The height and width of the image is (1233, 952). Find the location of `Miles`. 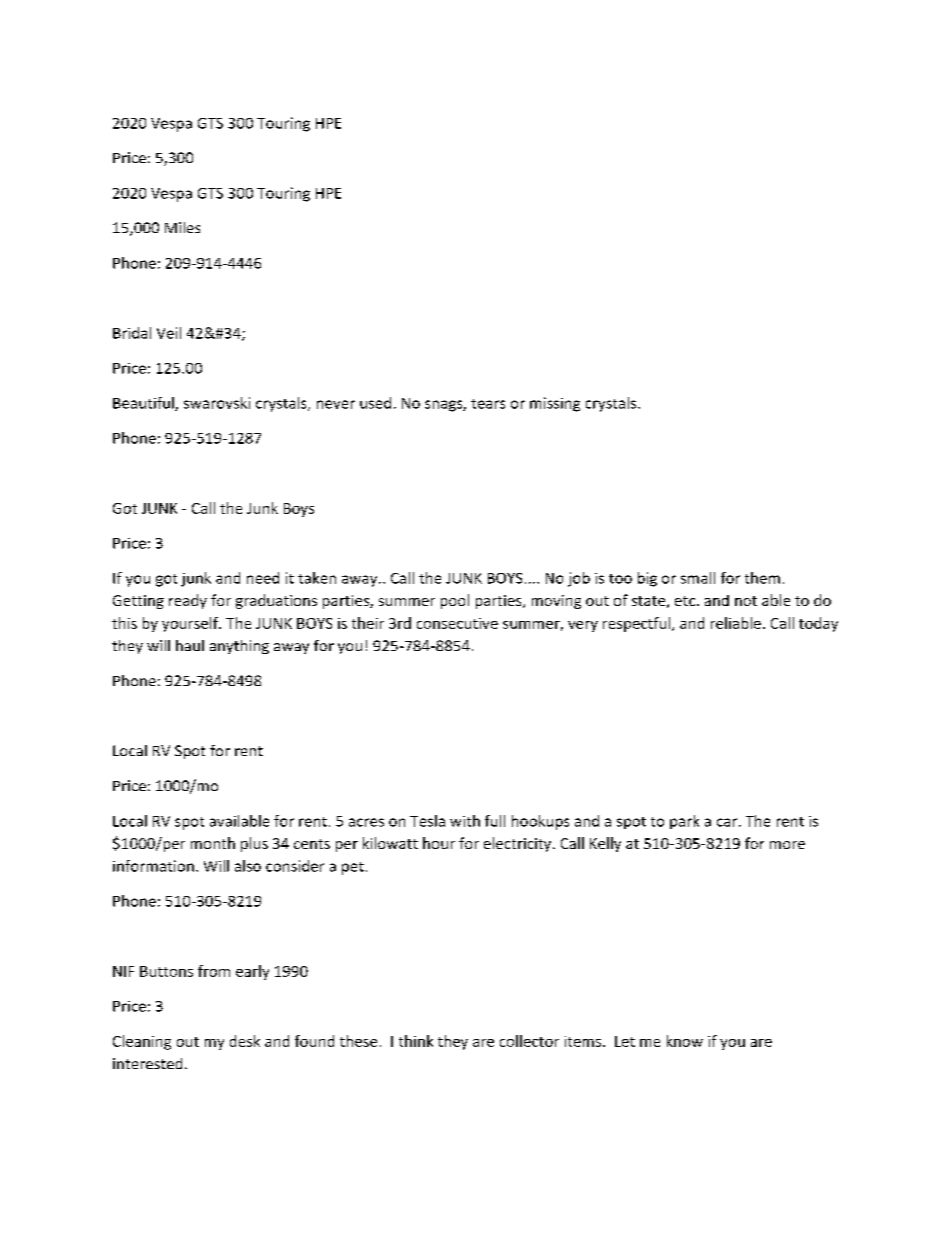

Miles is located at coordinates (182, 227).
